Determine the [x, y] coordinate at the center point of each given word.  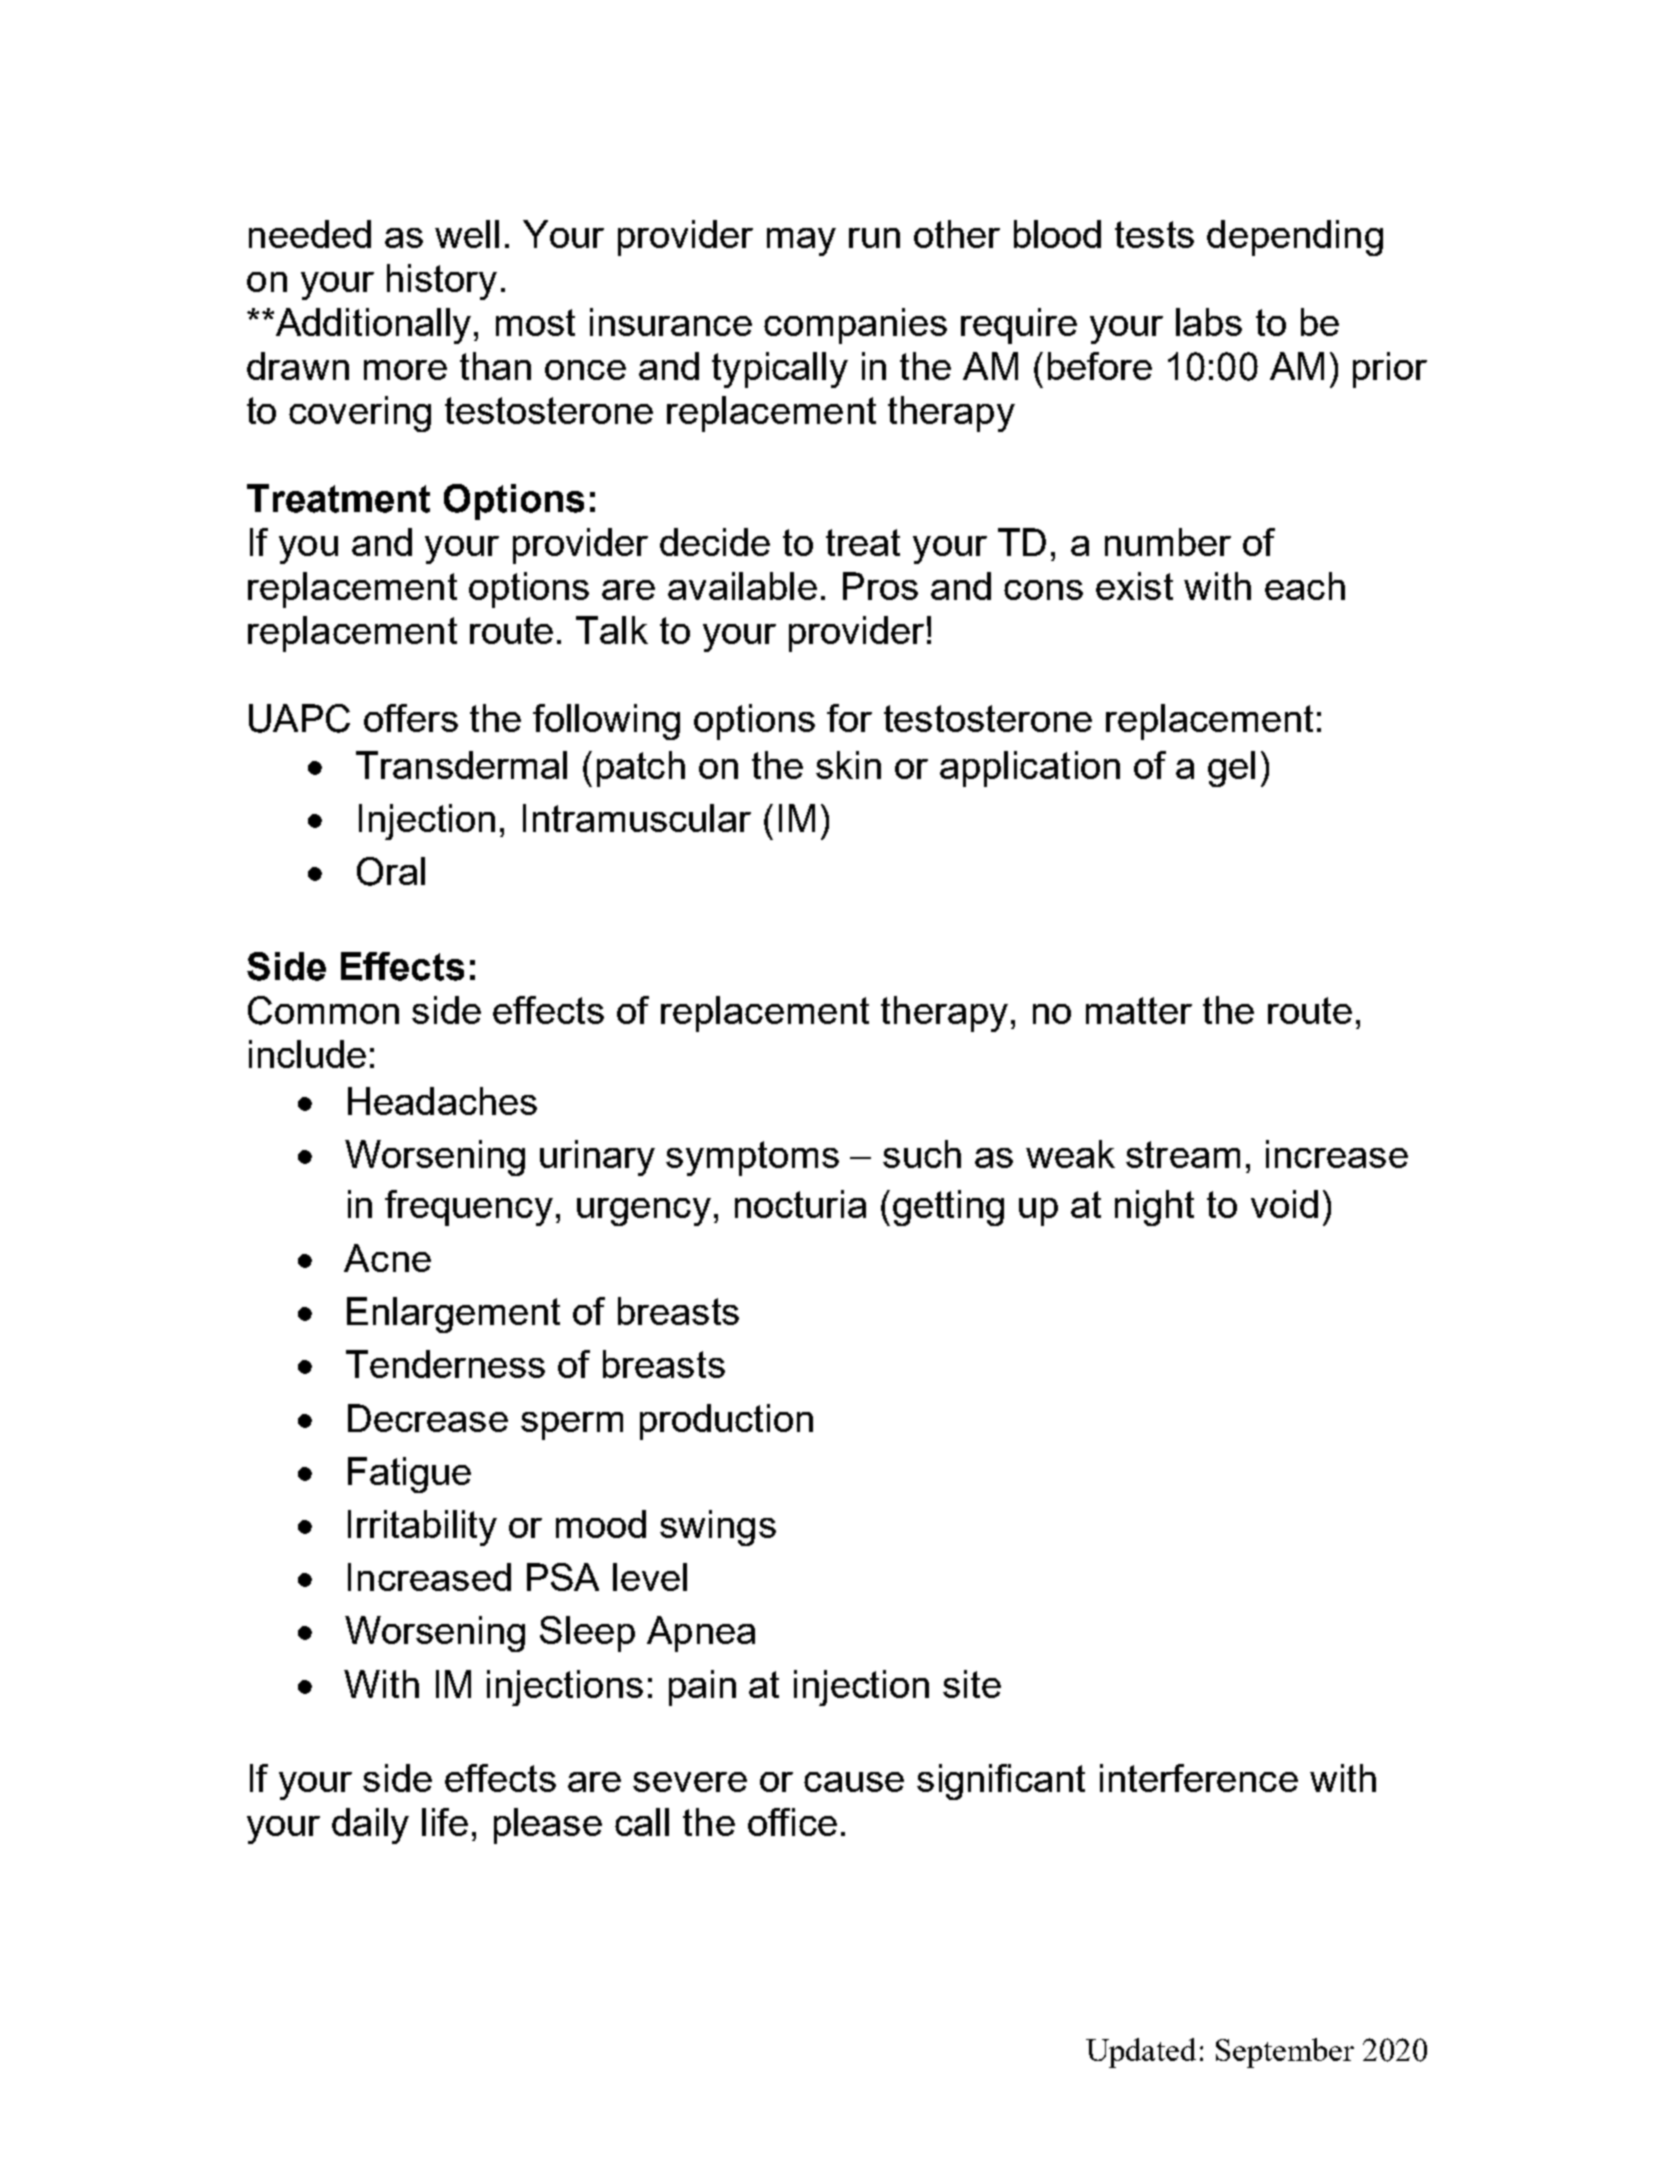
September [1285, 2053]
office [792, 1822]
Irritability [422, 1528]
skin [848, 765]
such [922, 1154]
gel [1231, 769]
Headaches [442, 1101]
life [445, 1822]
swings [718, 1528]
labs [1209, 322]
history [442, 282]
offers [411, 718]
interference [1199, 1778]
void [1284, 1204]
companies [855, 326]
